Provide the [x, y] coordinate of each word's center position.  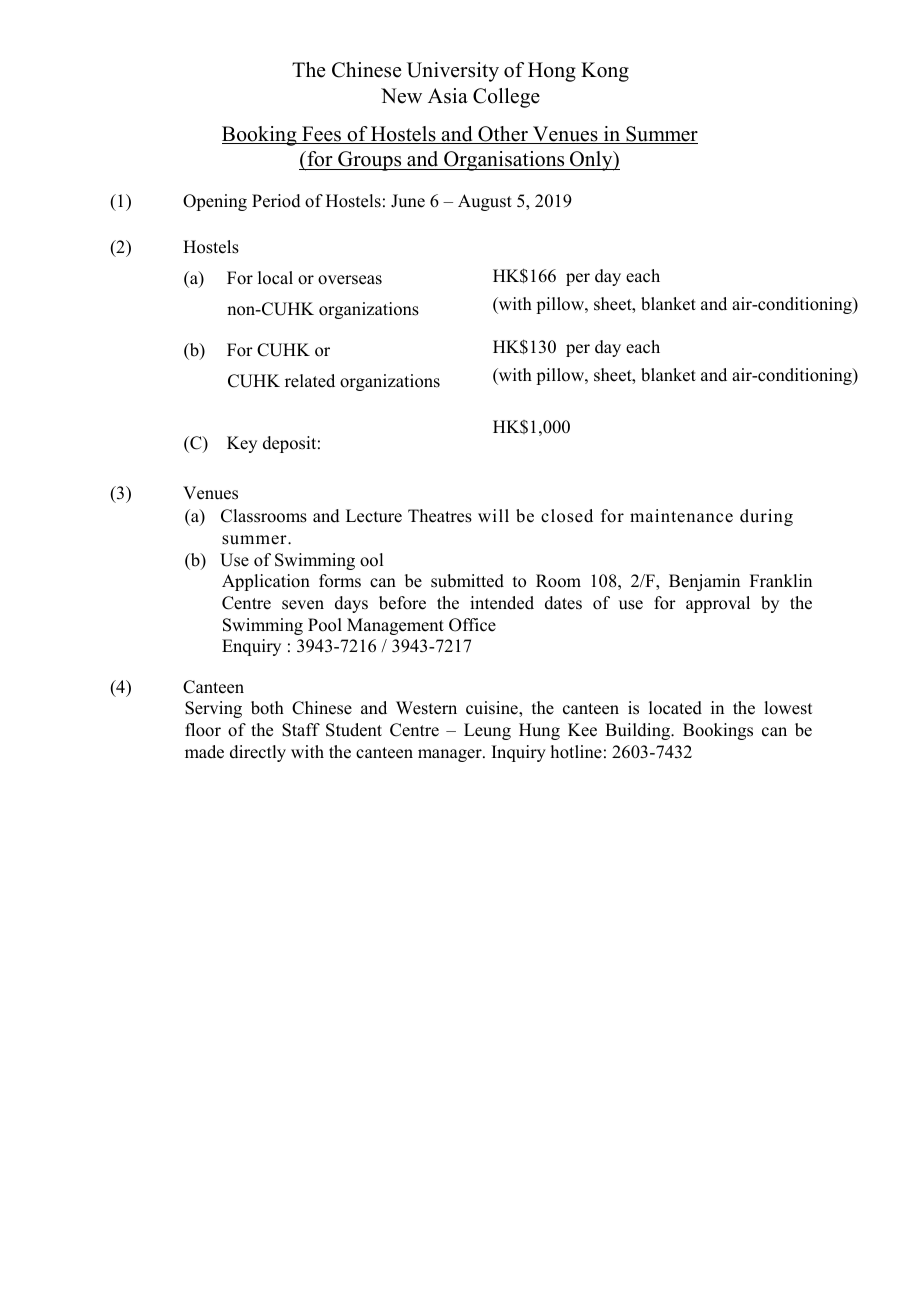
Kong [605, 72]
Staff [301, 730]
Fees [322, 135]
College [506, 98]
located [675, 708]
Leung [487, 731]
